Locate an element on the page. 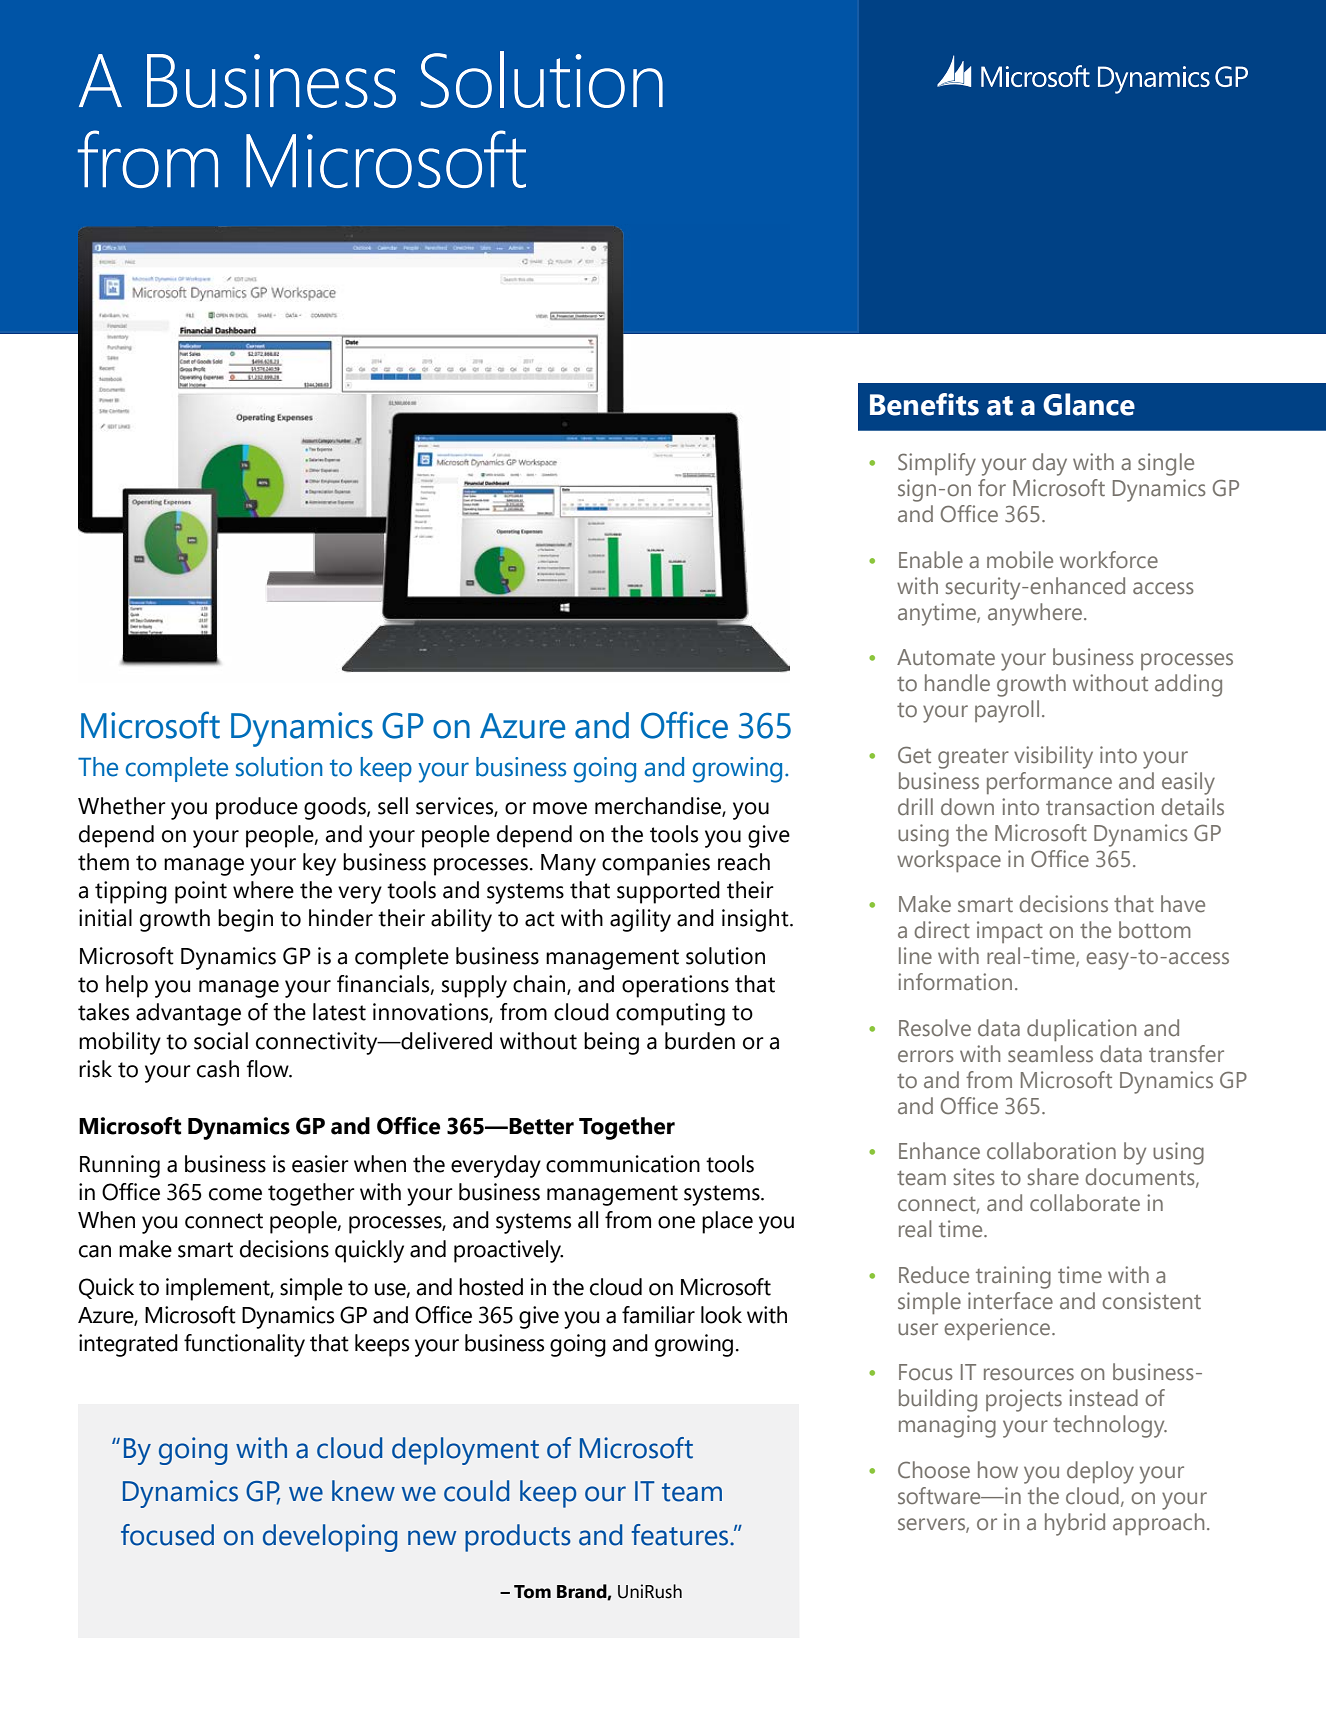 The height and width of the page is (1716, 1326). features is located at coordinates (681, 1535).
